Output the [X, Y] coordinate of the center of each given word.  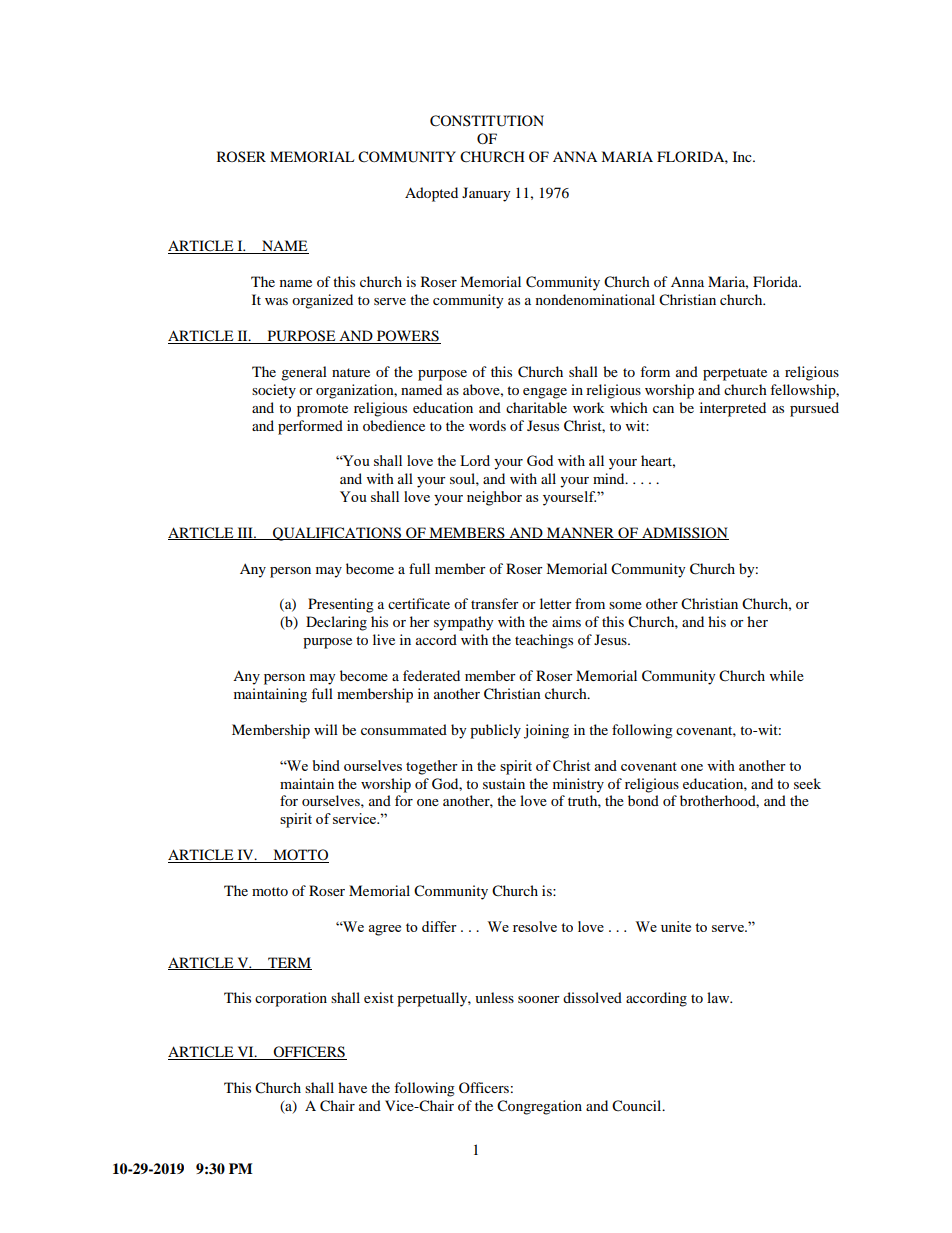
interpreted [733, 409]
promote [322, 410]
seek [807, 783]
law [719, 997]
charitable [536, 407]
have [352, 1087]
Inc [743, 156]
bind [326, 765]
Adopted [431, 194]
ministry [578, 785]
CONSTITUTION [487, 121]
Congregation [539, 1107]
